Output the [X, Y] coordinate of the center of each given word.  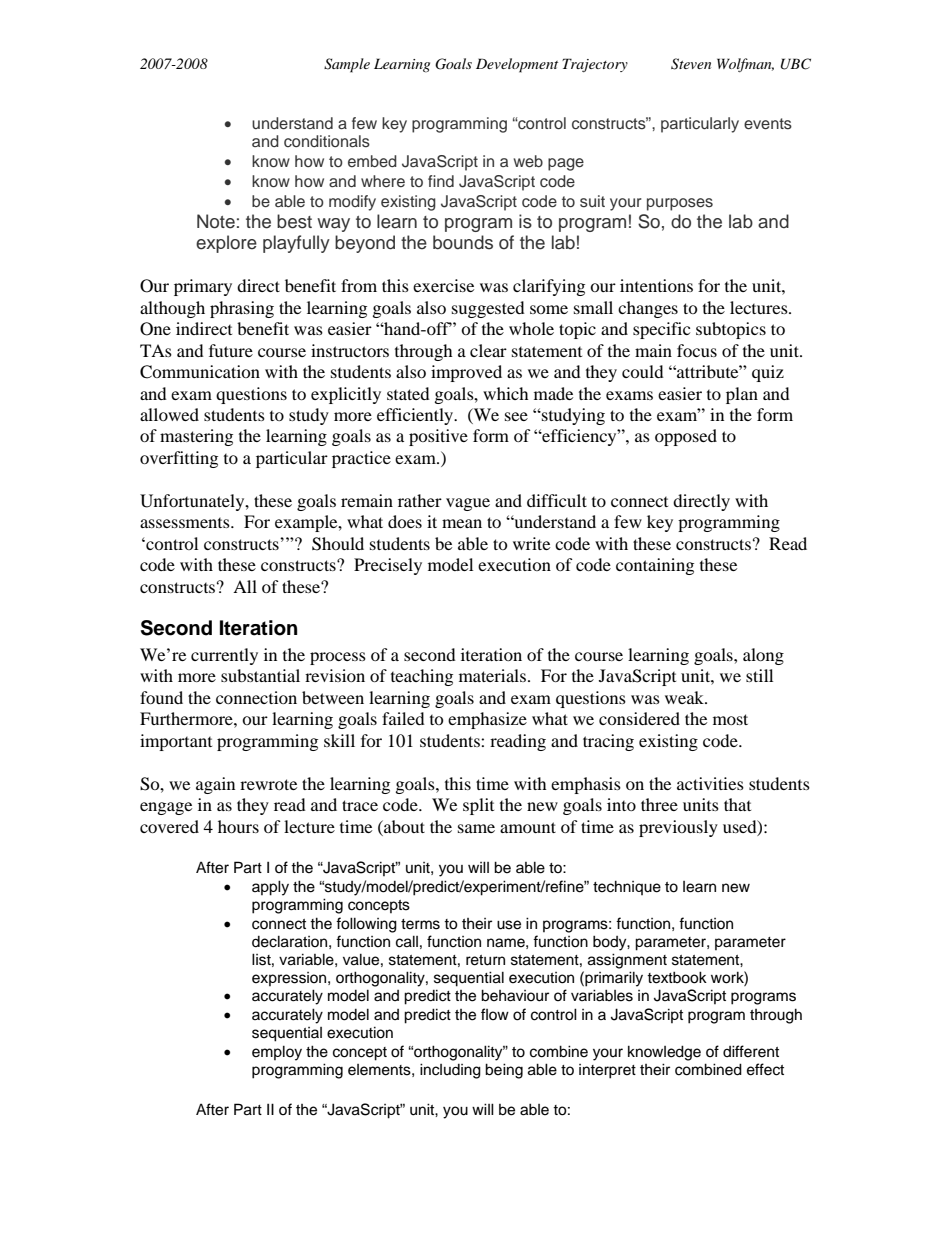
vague [468, 504]
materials [492, 675]
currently [224, 656]
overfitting [179, 459]
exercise [443, 285]
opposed [686, 437]
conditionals [327, 141]
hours [238, 826]
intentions [656, 285]
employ [277, 1053]
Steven [691, 64]
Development [517, 65]
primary [203, 287]
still [759, 675]
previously [678, 828]
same [476, 828]
